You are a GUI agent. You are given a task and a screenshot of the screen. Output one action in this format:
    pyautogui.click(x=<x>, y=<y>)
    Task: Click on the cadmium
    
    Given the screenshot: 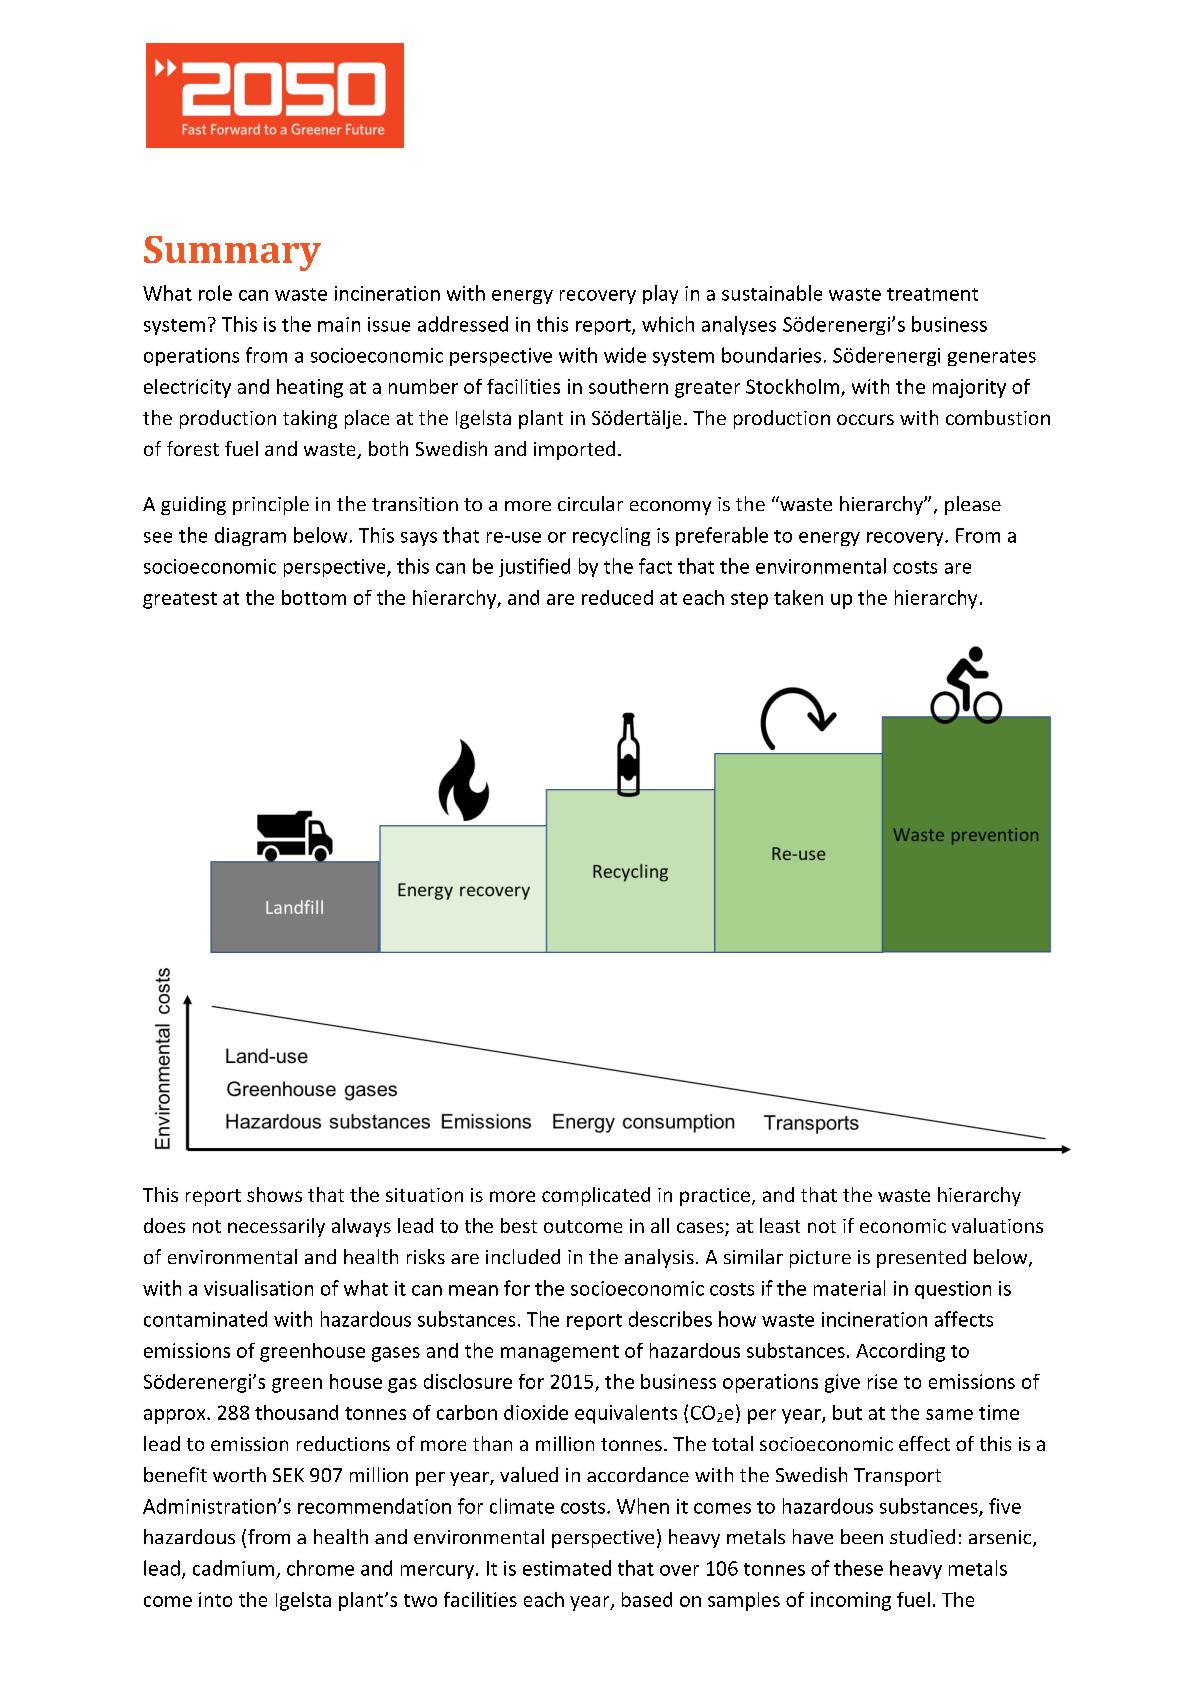 What is the action you would take?
    pyautogui.click(x=233, y=1568)
